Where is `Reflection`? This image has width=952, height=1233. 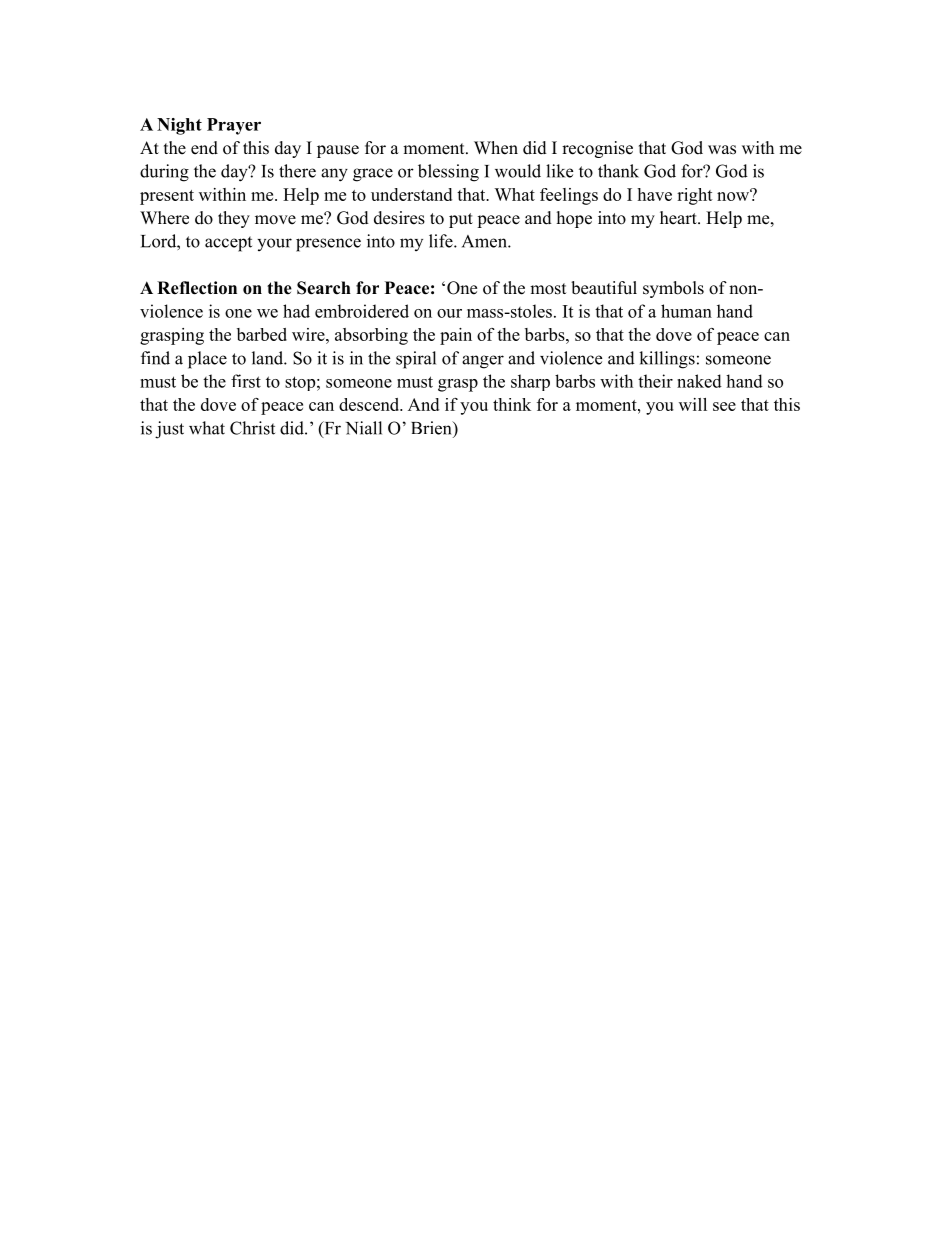
Reflection is located at coordinates (197, 288).
